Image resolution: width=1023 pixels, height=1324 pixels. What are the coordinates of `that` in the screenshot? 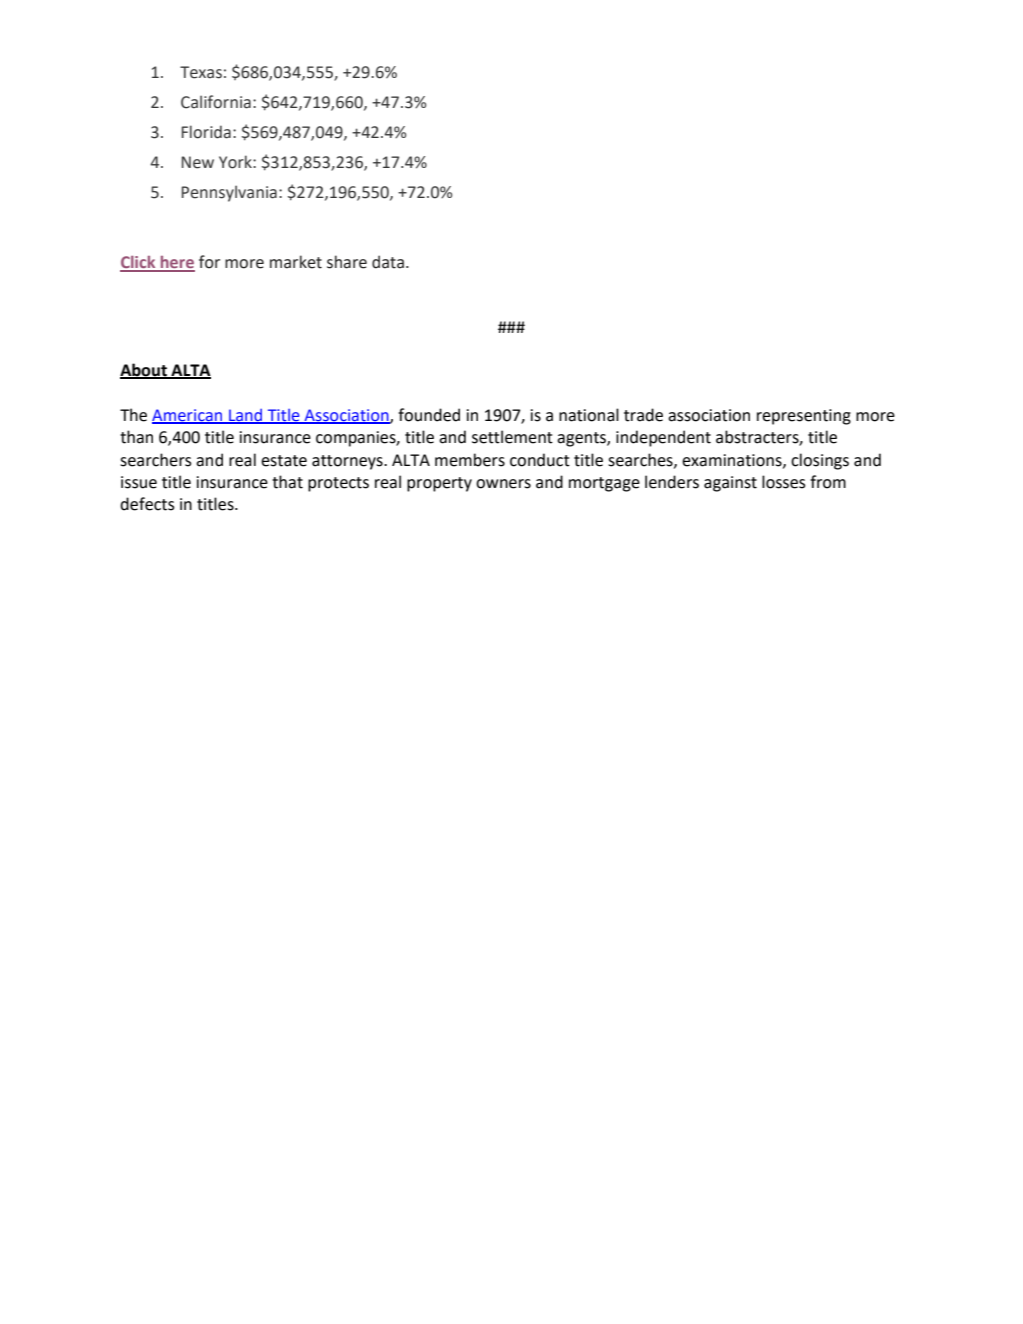 It's located at (287, 482).
